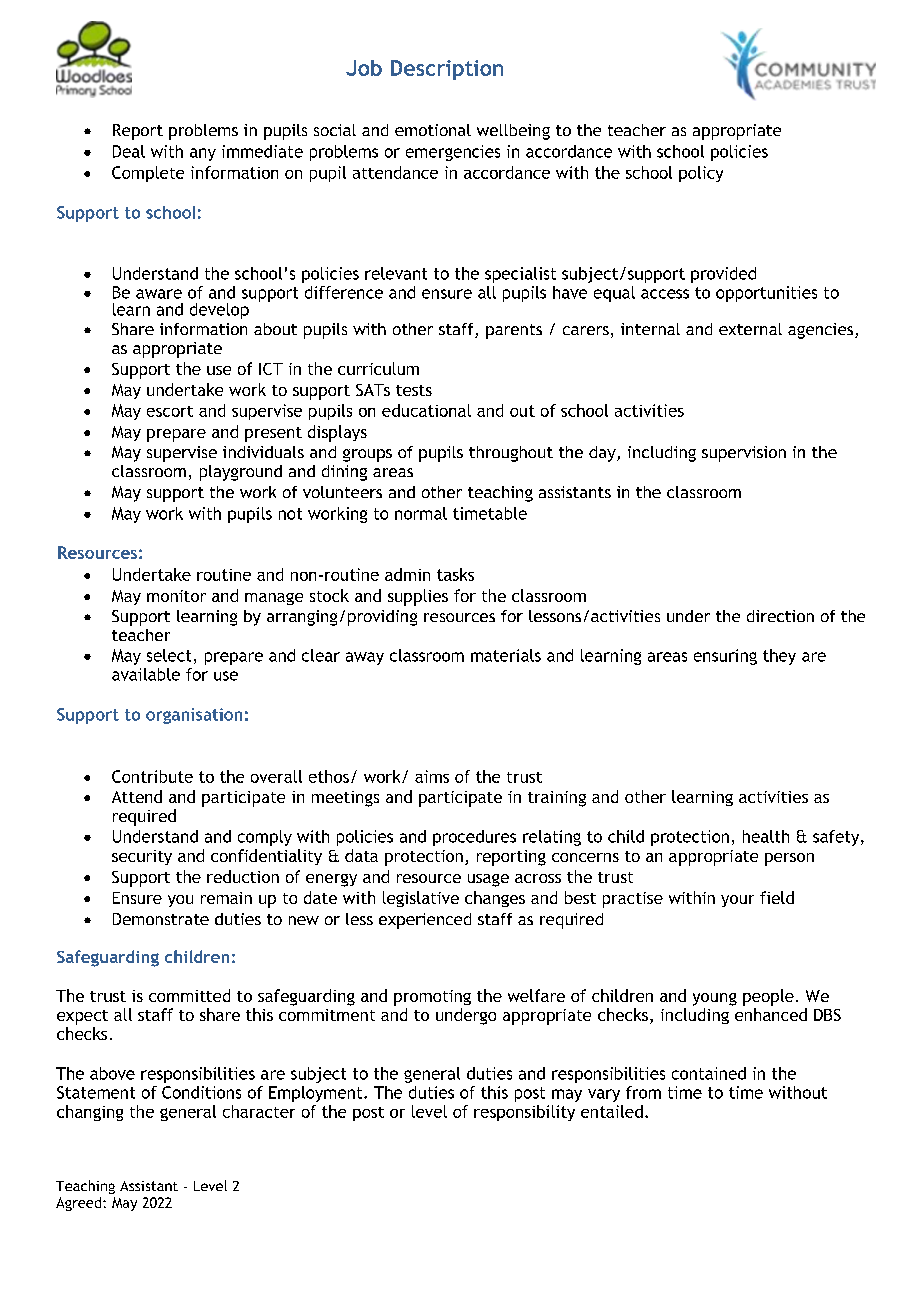 This document has width=924, height=1307. I want to click on your, so click(737, 901).
